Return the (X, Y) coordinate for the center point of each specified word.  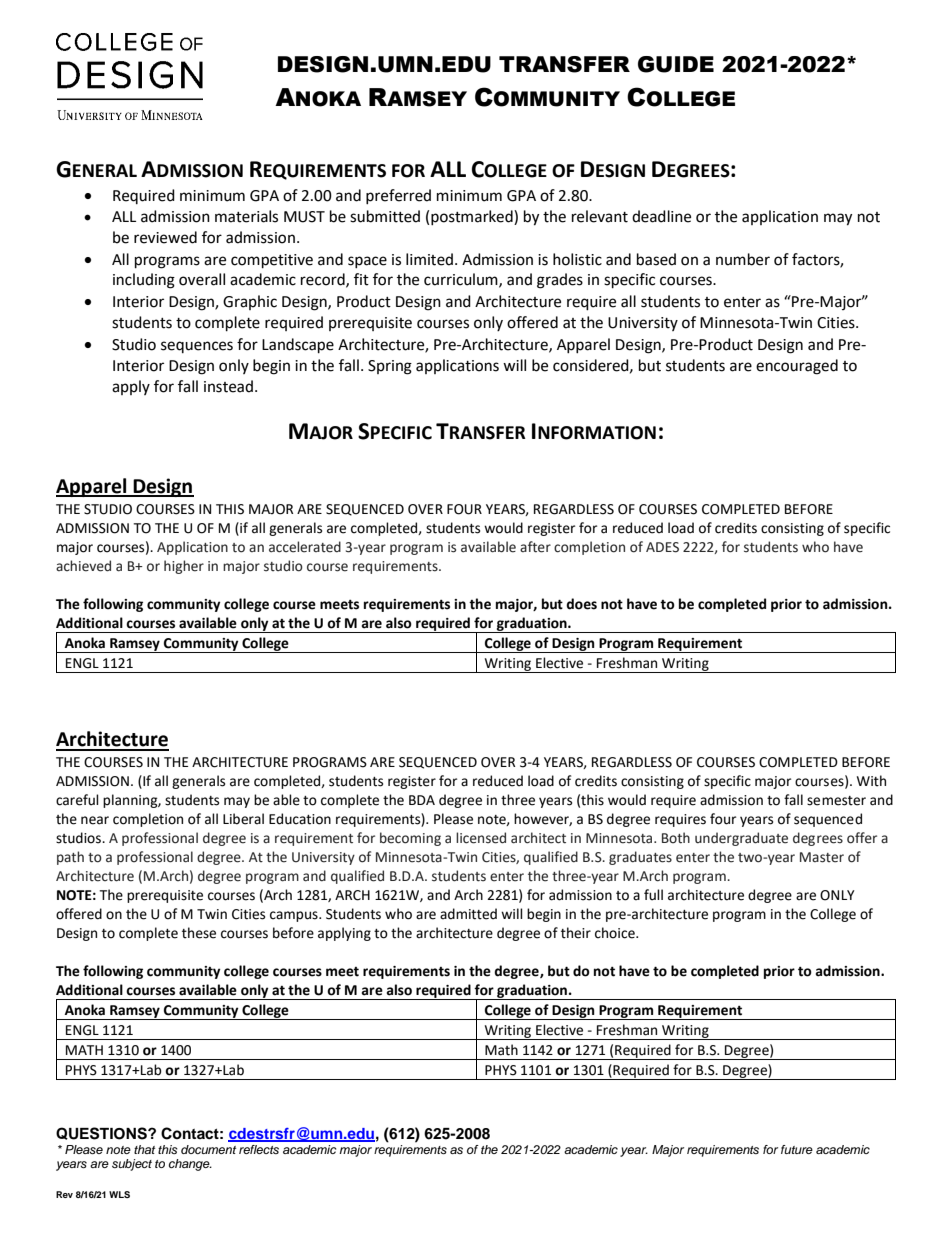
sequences (197, 347)
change (190, 1165)
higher (184, 567)
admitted (468, 914)
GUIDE (676, 64)
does (581, 604)
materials (246, 216)
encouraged (797, 367)
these (199, 933)
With (871, 781)
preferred (398, 196)
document (208, 1149)
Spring (390, 367)
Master (822, 857)
